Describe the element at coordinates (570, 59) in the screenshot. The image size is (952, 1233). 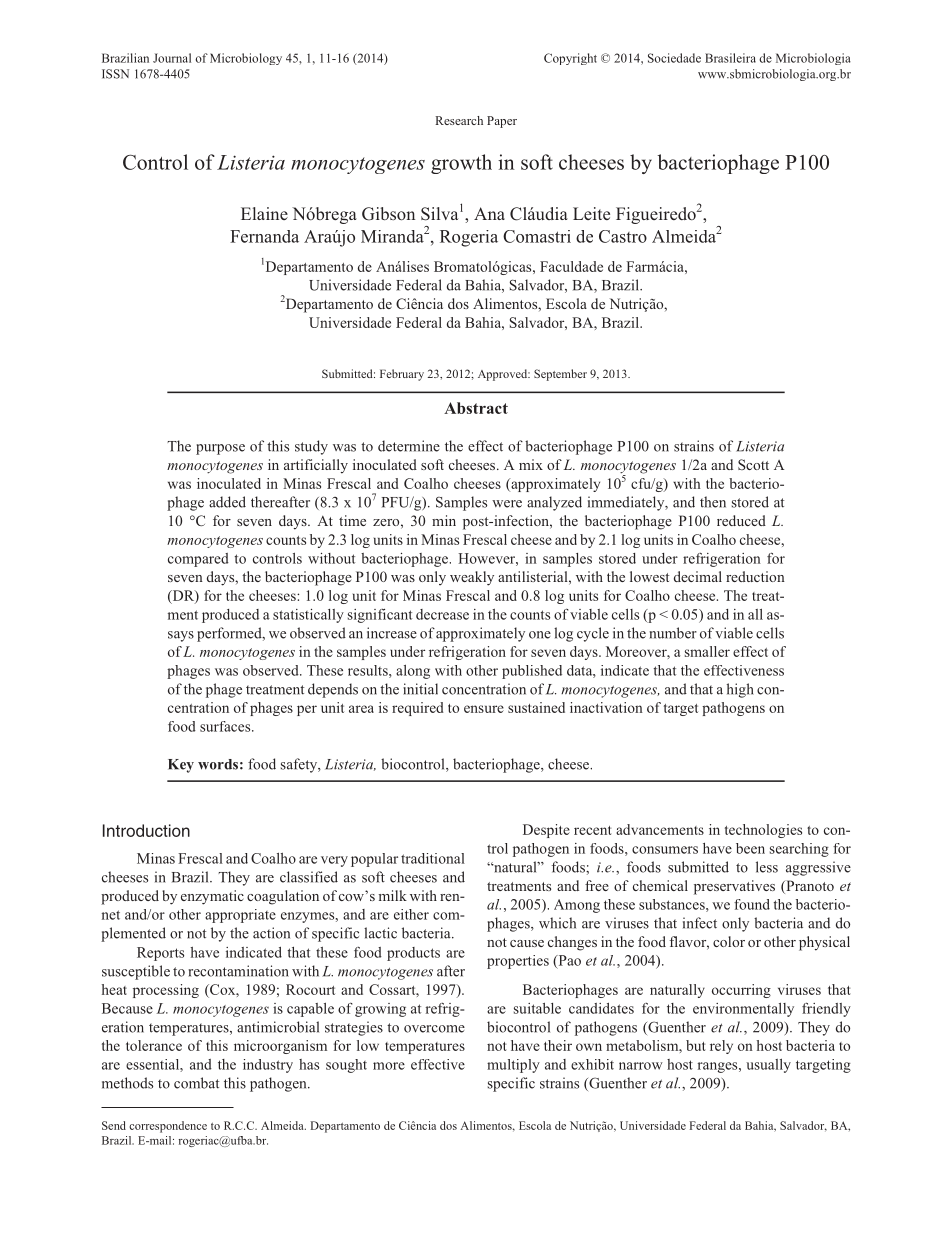
I see `Copyright` at that location.
